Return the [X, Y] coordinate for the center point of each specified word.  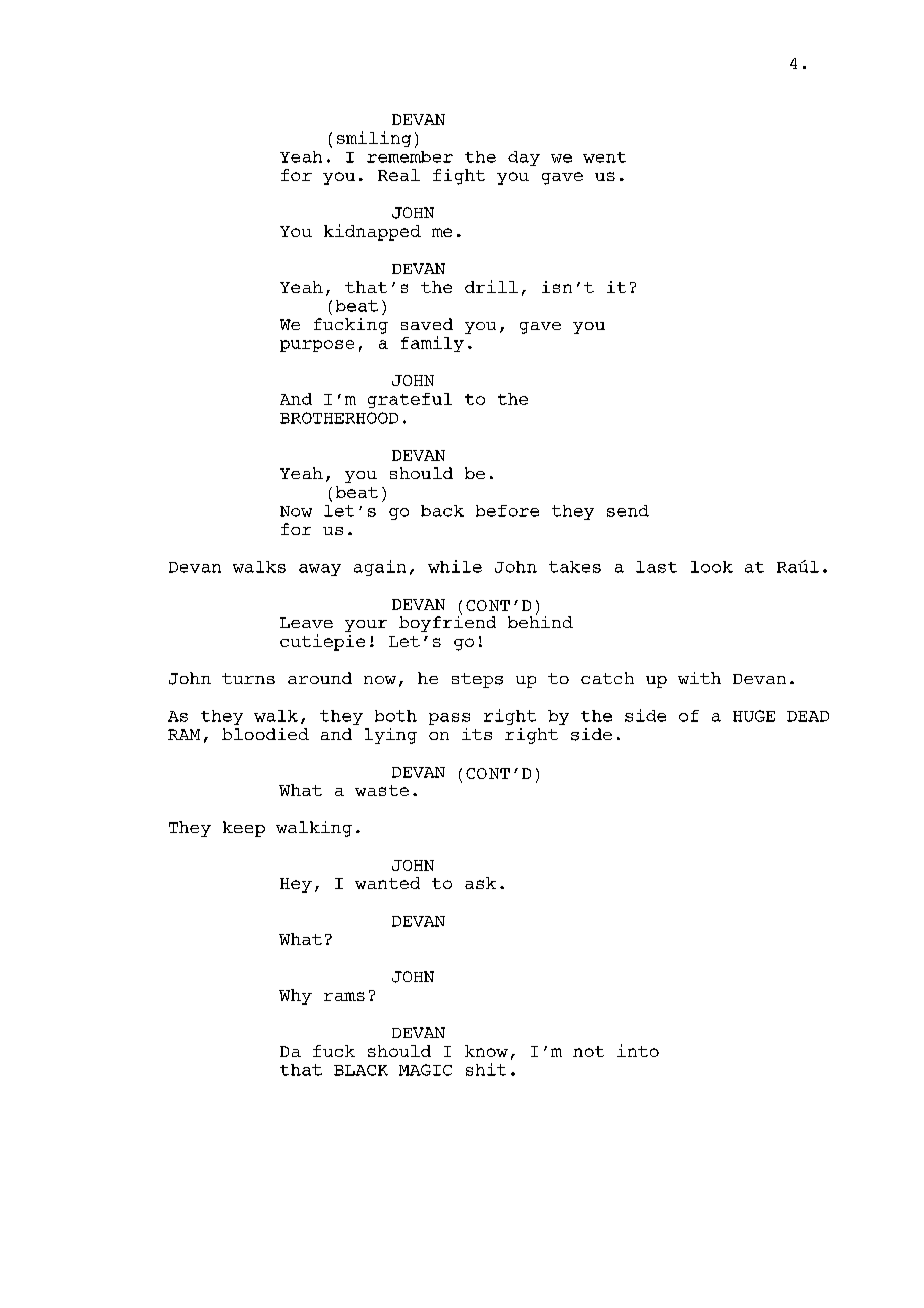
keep [244, 829]
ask [480, 883]
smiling [374, 139]
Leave [306, 622]
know [486, 1051]
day [524, 158]
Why [295, 997]
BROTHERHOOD [339, 418]
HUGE [754, 716]
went [604, 157]
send [628, 511]
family [432, 344]
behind [540, 620]
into [638, 1050]
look [712, 567]
